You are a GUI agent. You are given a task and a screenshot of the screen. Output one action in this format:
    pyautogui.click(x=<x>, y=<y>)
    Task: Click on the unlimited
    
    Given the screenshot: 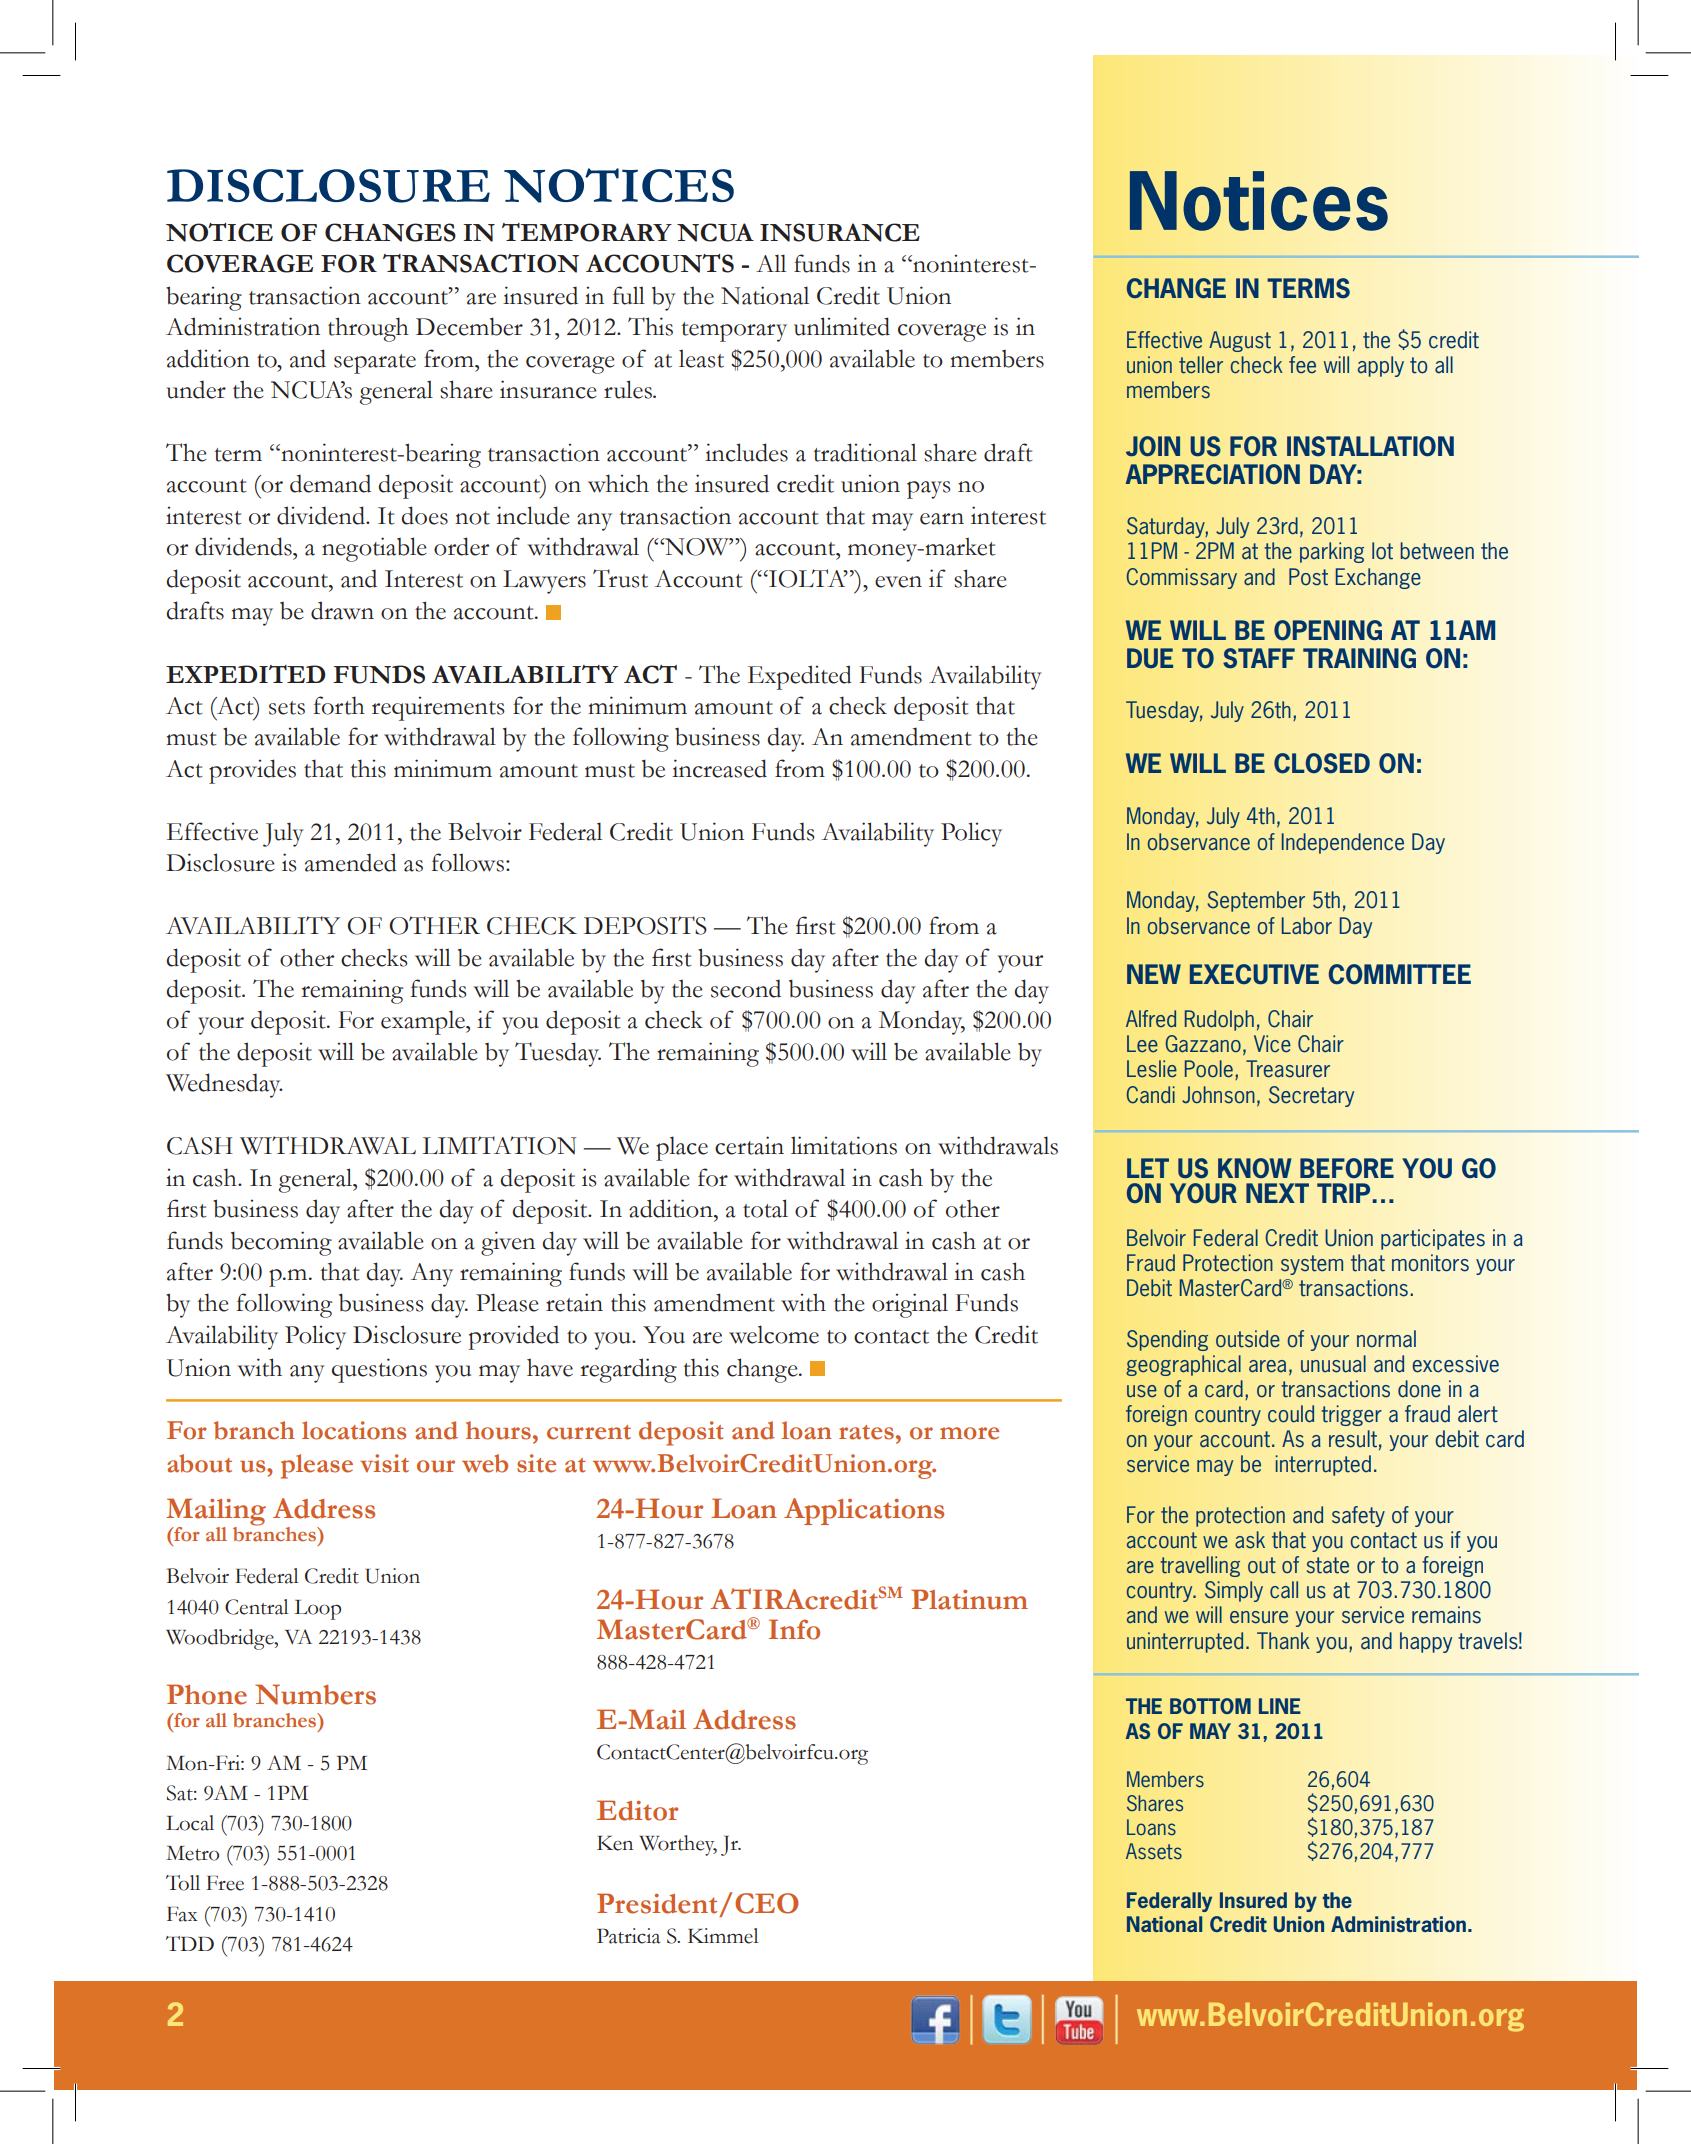 What is the action you would take?
    pyautogui.click(x=842, y=326)
